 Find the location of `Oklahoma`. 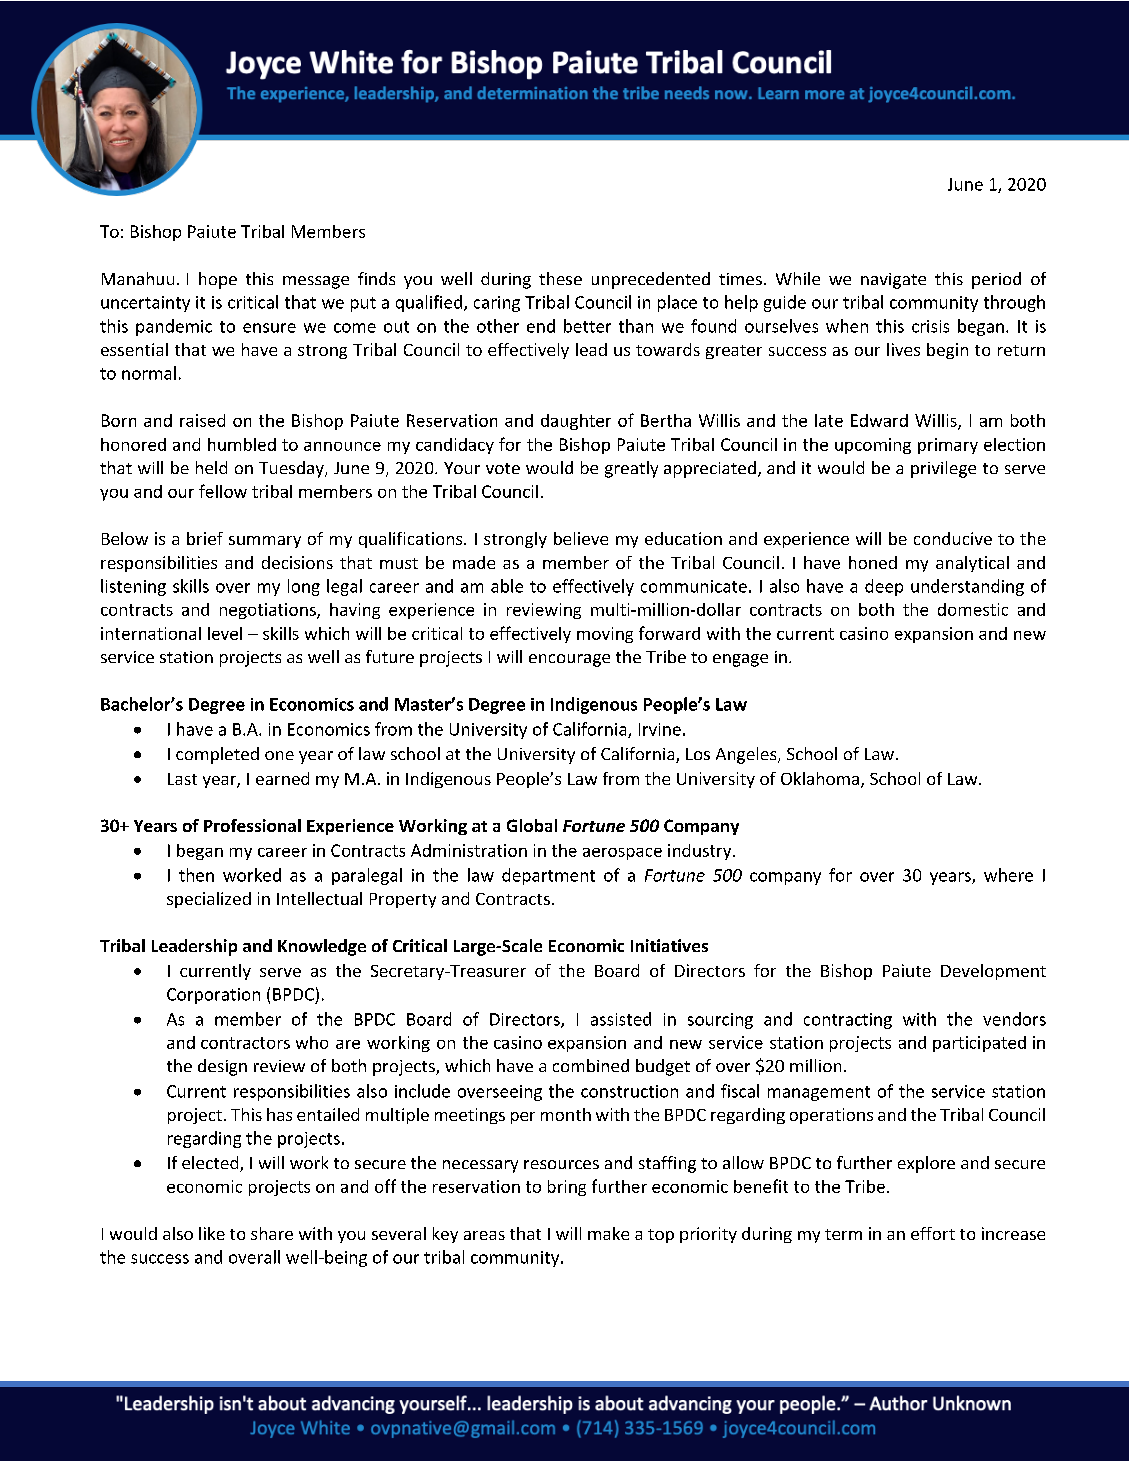

Oklahoma is located at coordinates (820, 778).
